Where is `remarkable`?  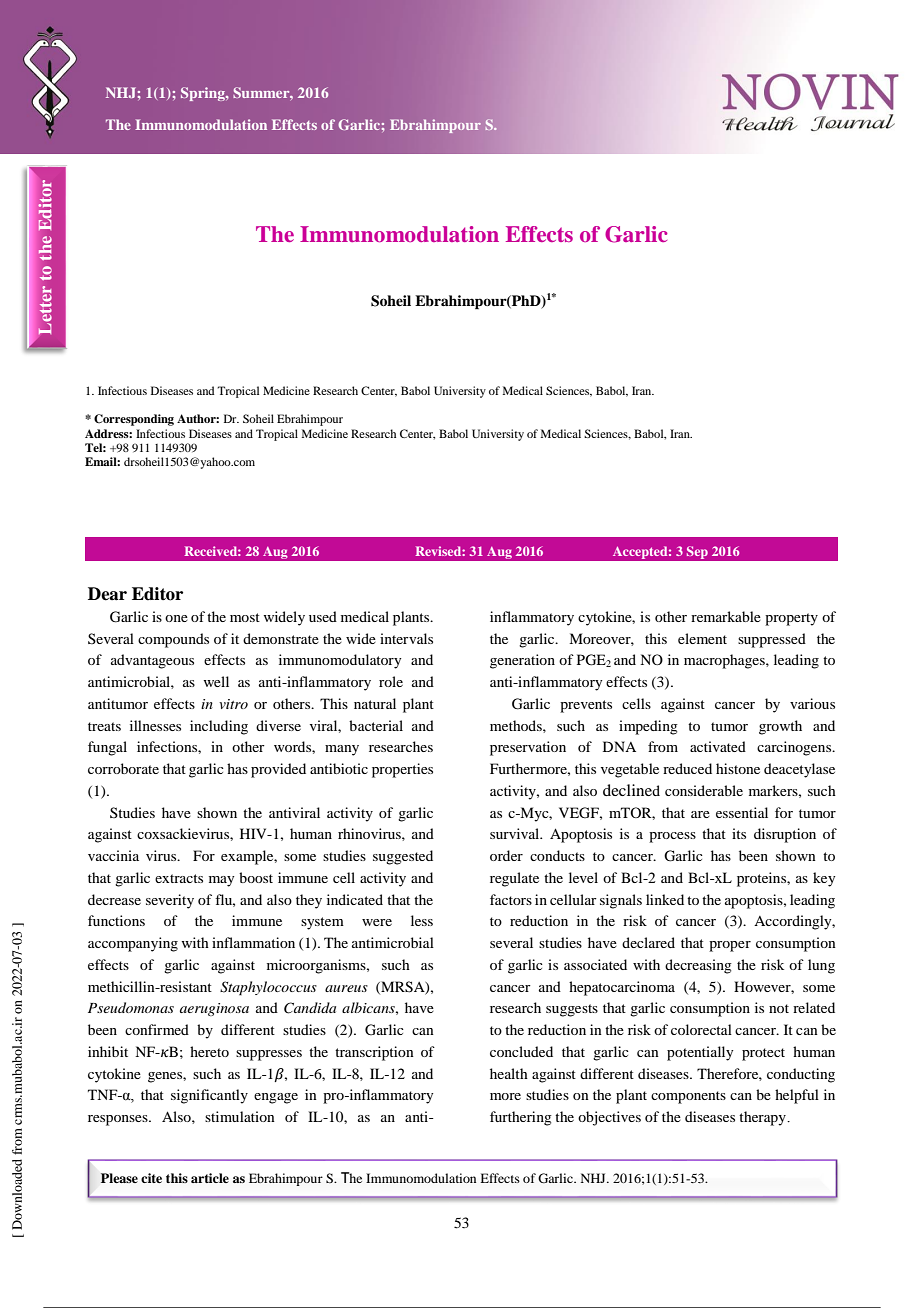
remarkable is located at coordinates (726, 616).
